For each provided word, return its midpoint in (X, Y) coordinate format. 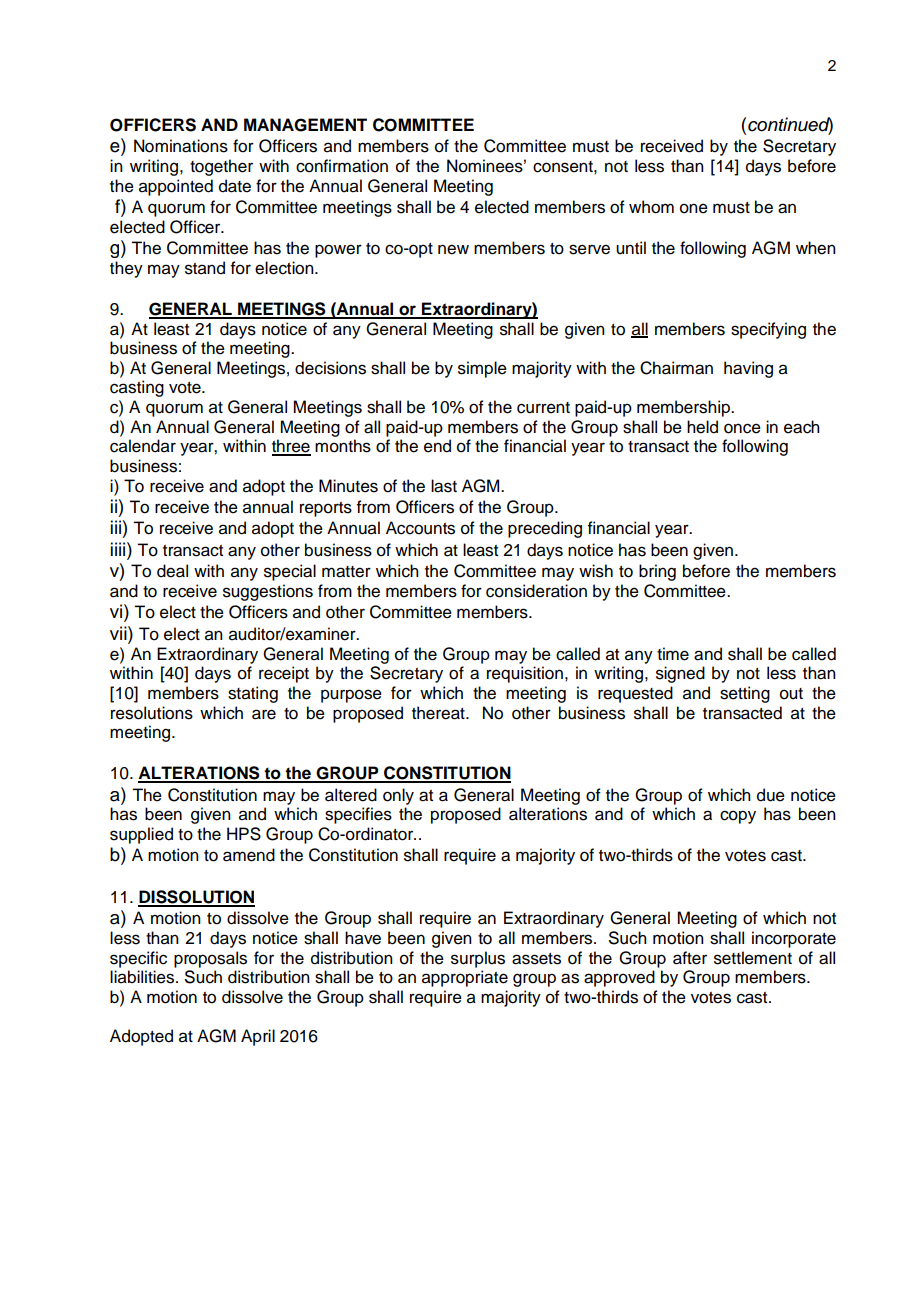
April (258, 1037)
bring (657, 572)
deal (172, 571)
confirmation (342, 166)
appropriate (465, 978)
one (694, 208)
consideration (536, 591)
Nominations (181, 146)
